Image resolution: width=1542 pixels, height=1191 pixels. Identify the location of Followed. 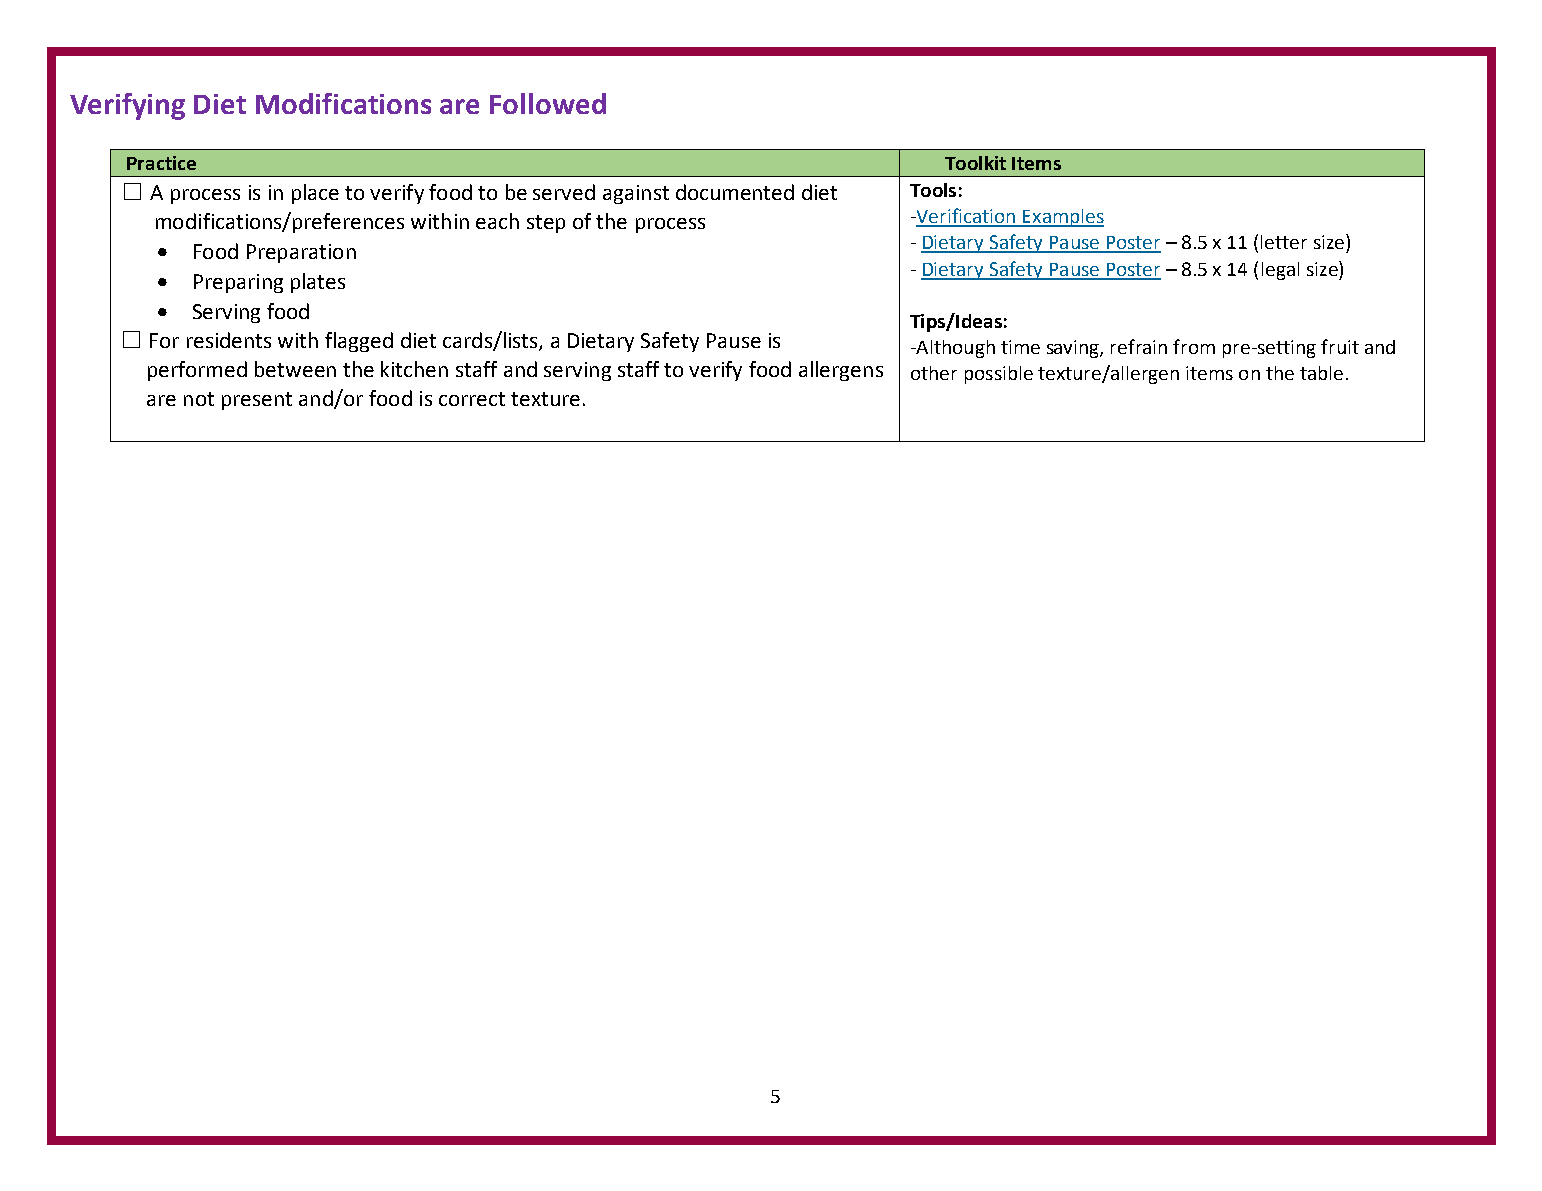
(548, 103).
